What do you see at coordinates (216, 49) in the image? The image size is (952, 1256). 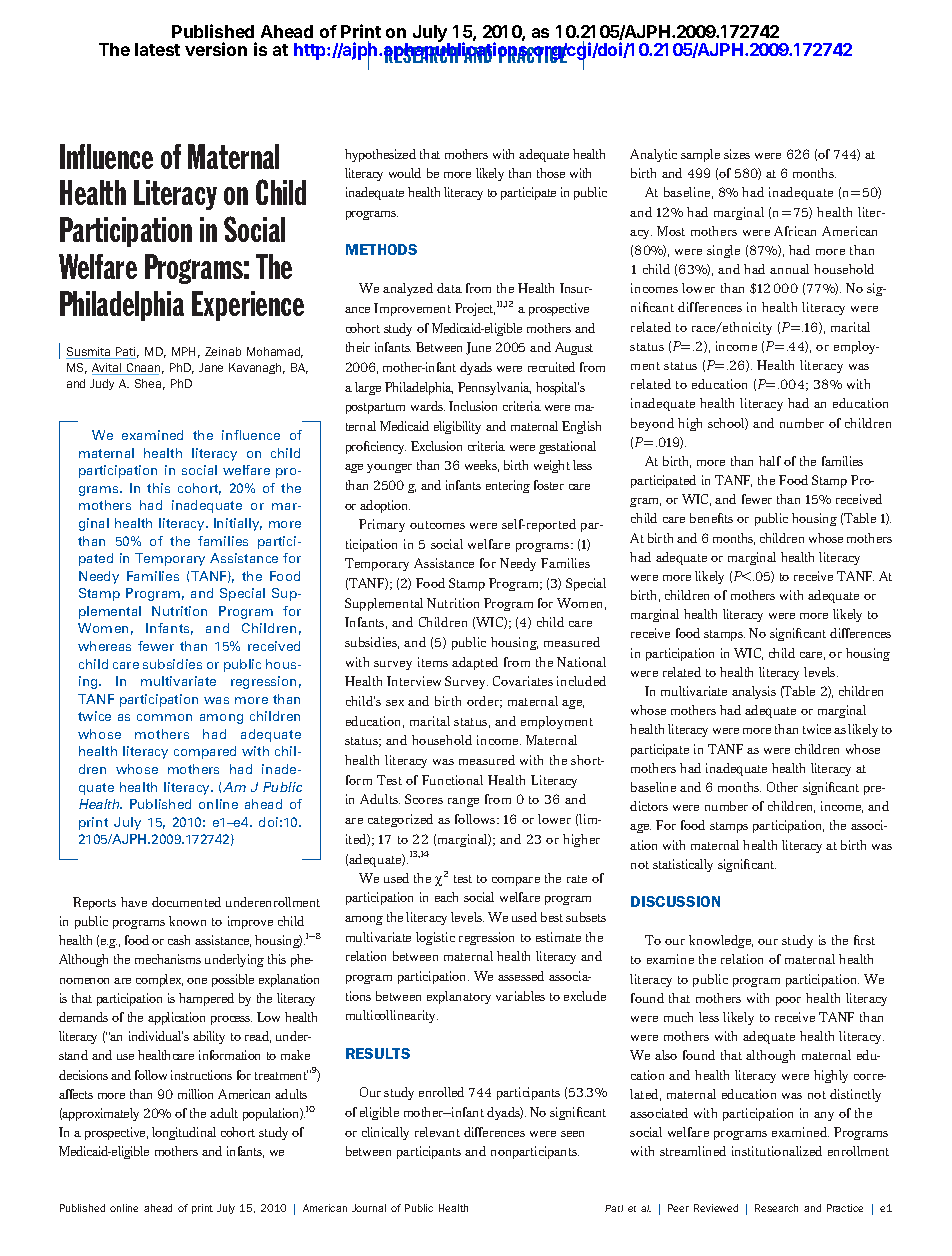 I see `version` at bounding box center [216, 49].
